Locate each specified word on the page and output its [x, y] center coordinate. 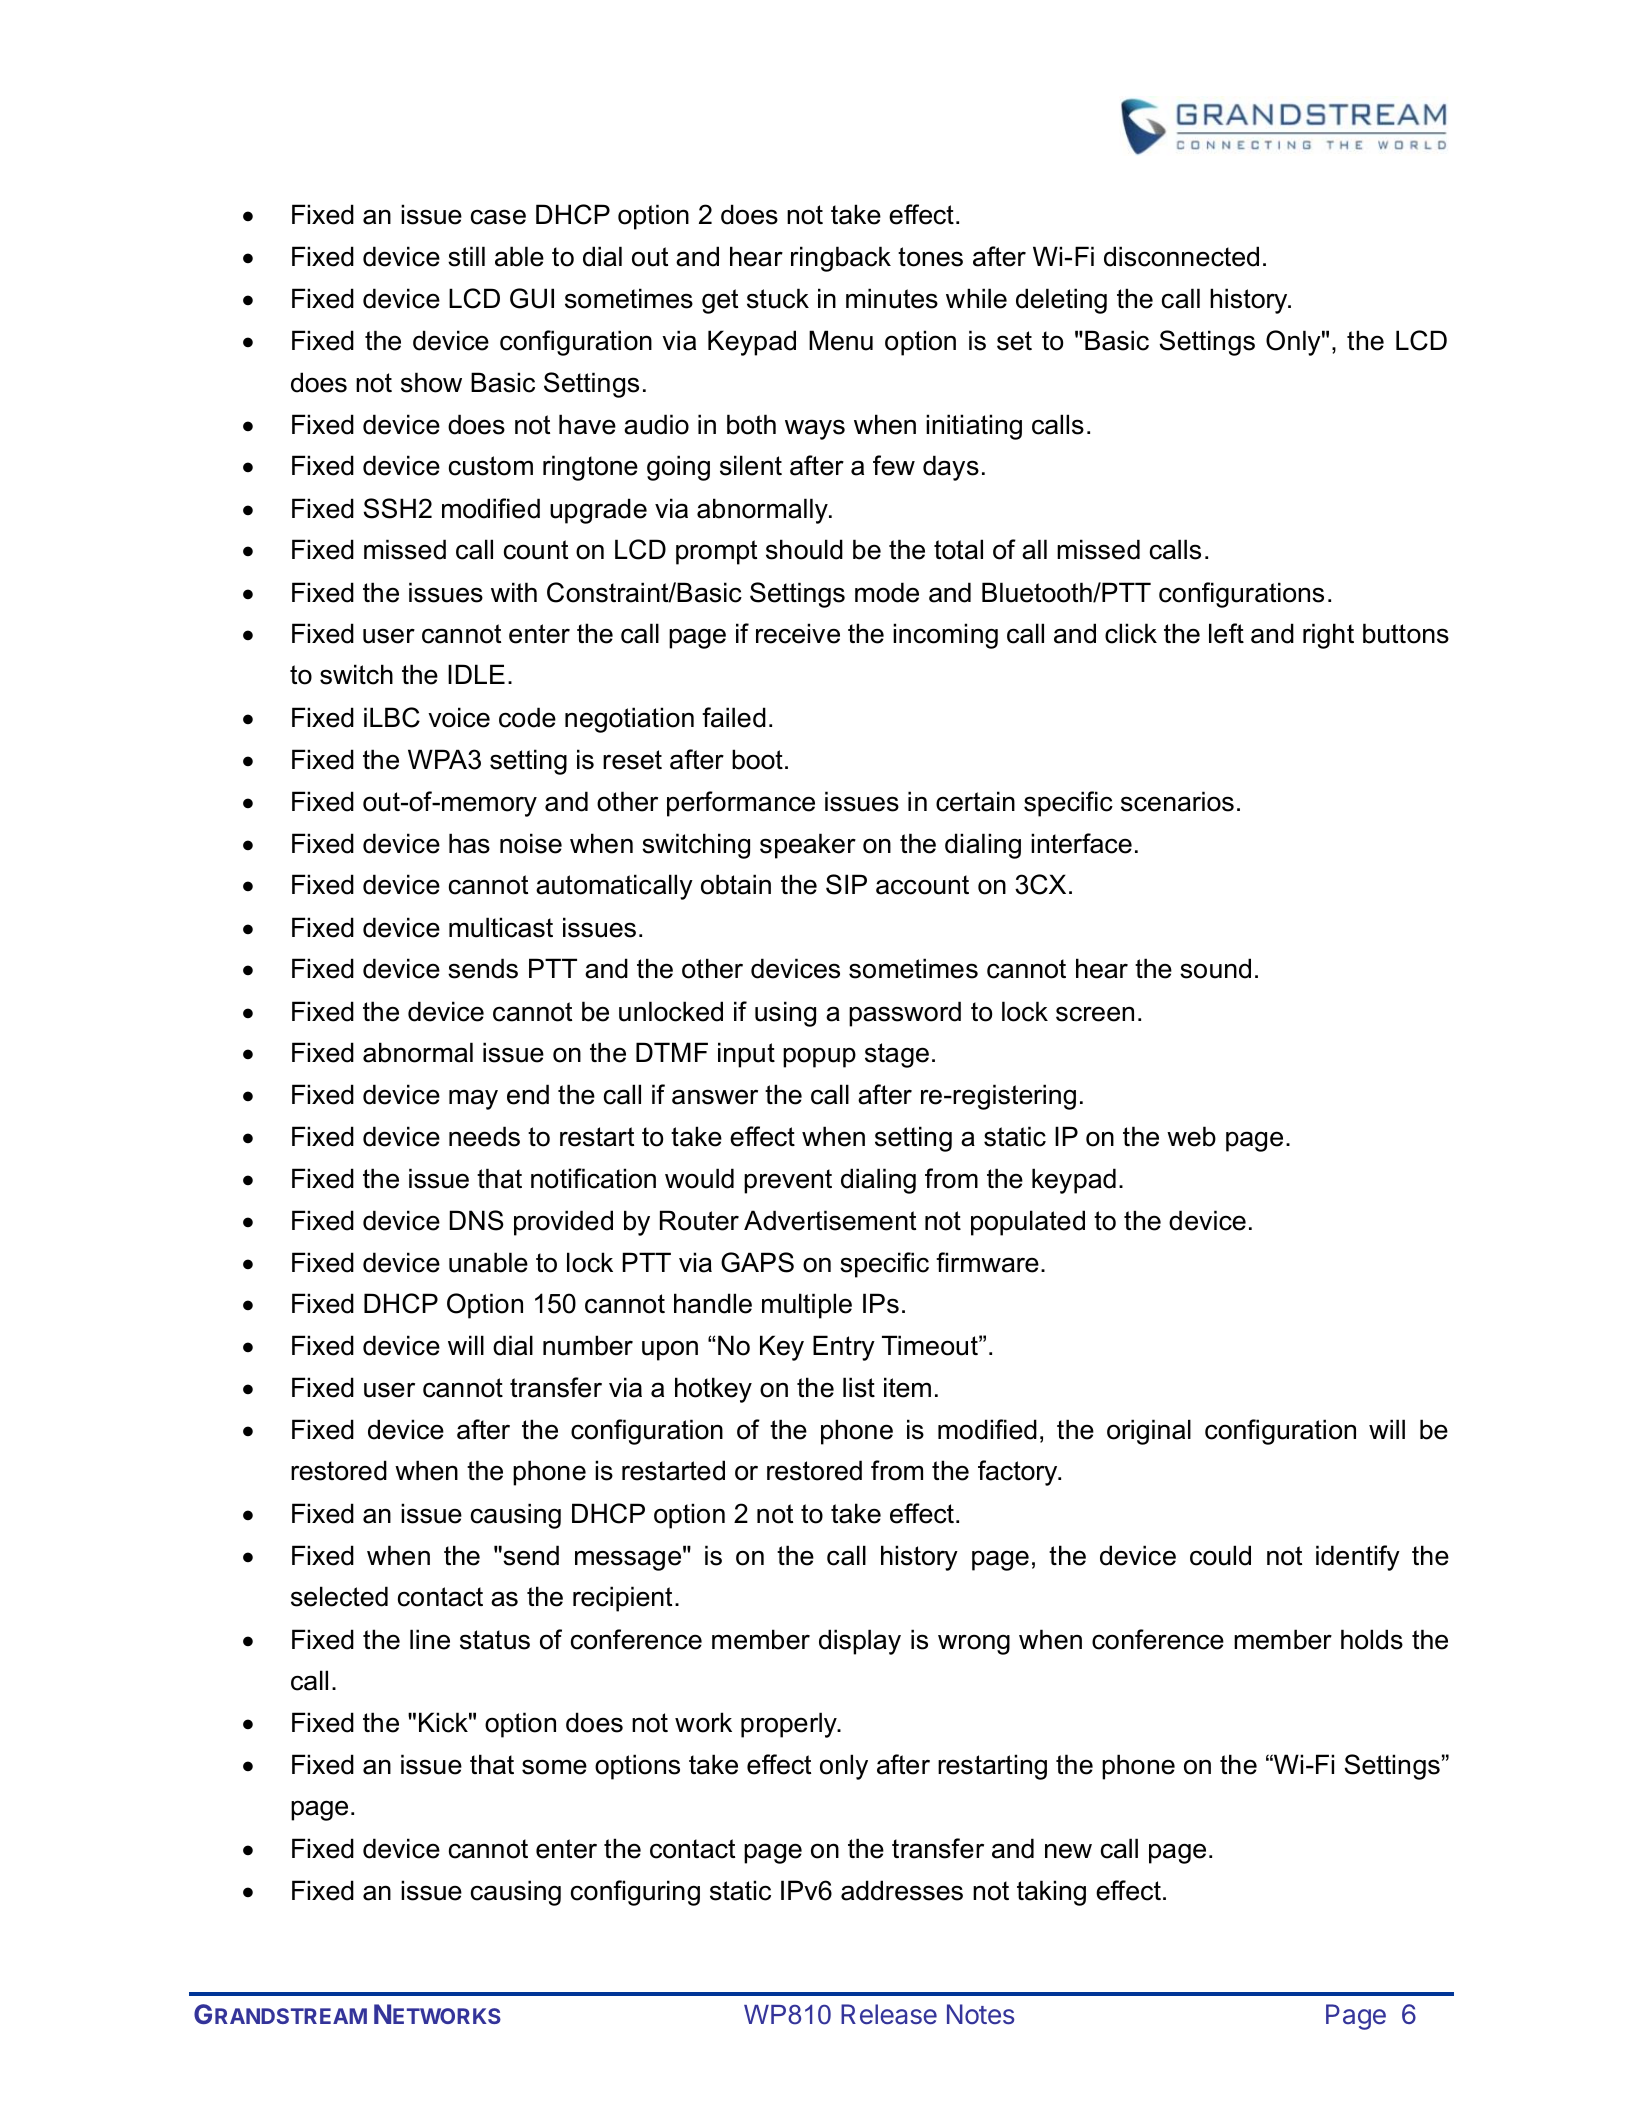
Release [889, 2014]
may [473, 1099]
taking [1051, 1893]
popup [819, 1057]
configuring [635, 1893]
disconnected [1181, 256]
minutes [892, 298]
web [1191, 1136]
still [466, 256]
